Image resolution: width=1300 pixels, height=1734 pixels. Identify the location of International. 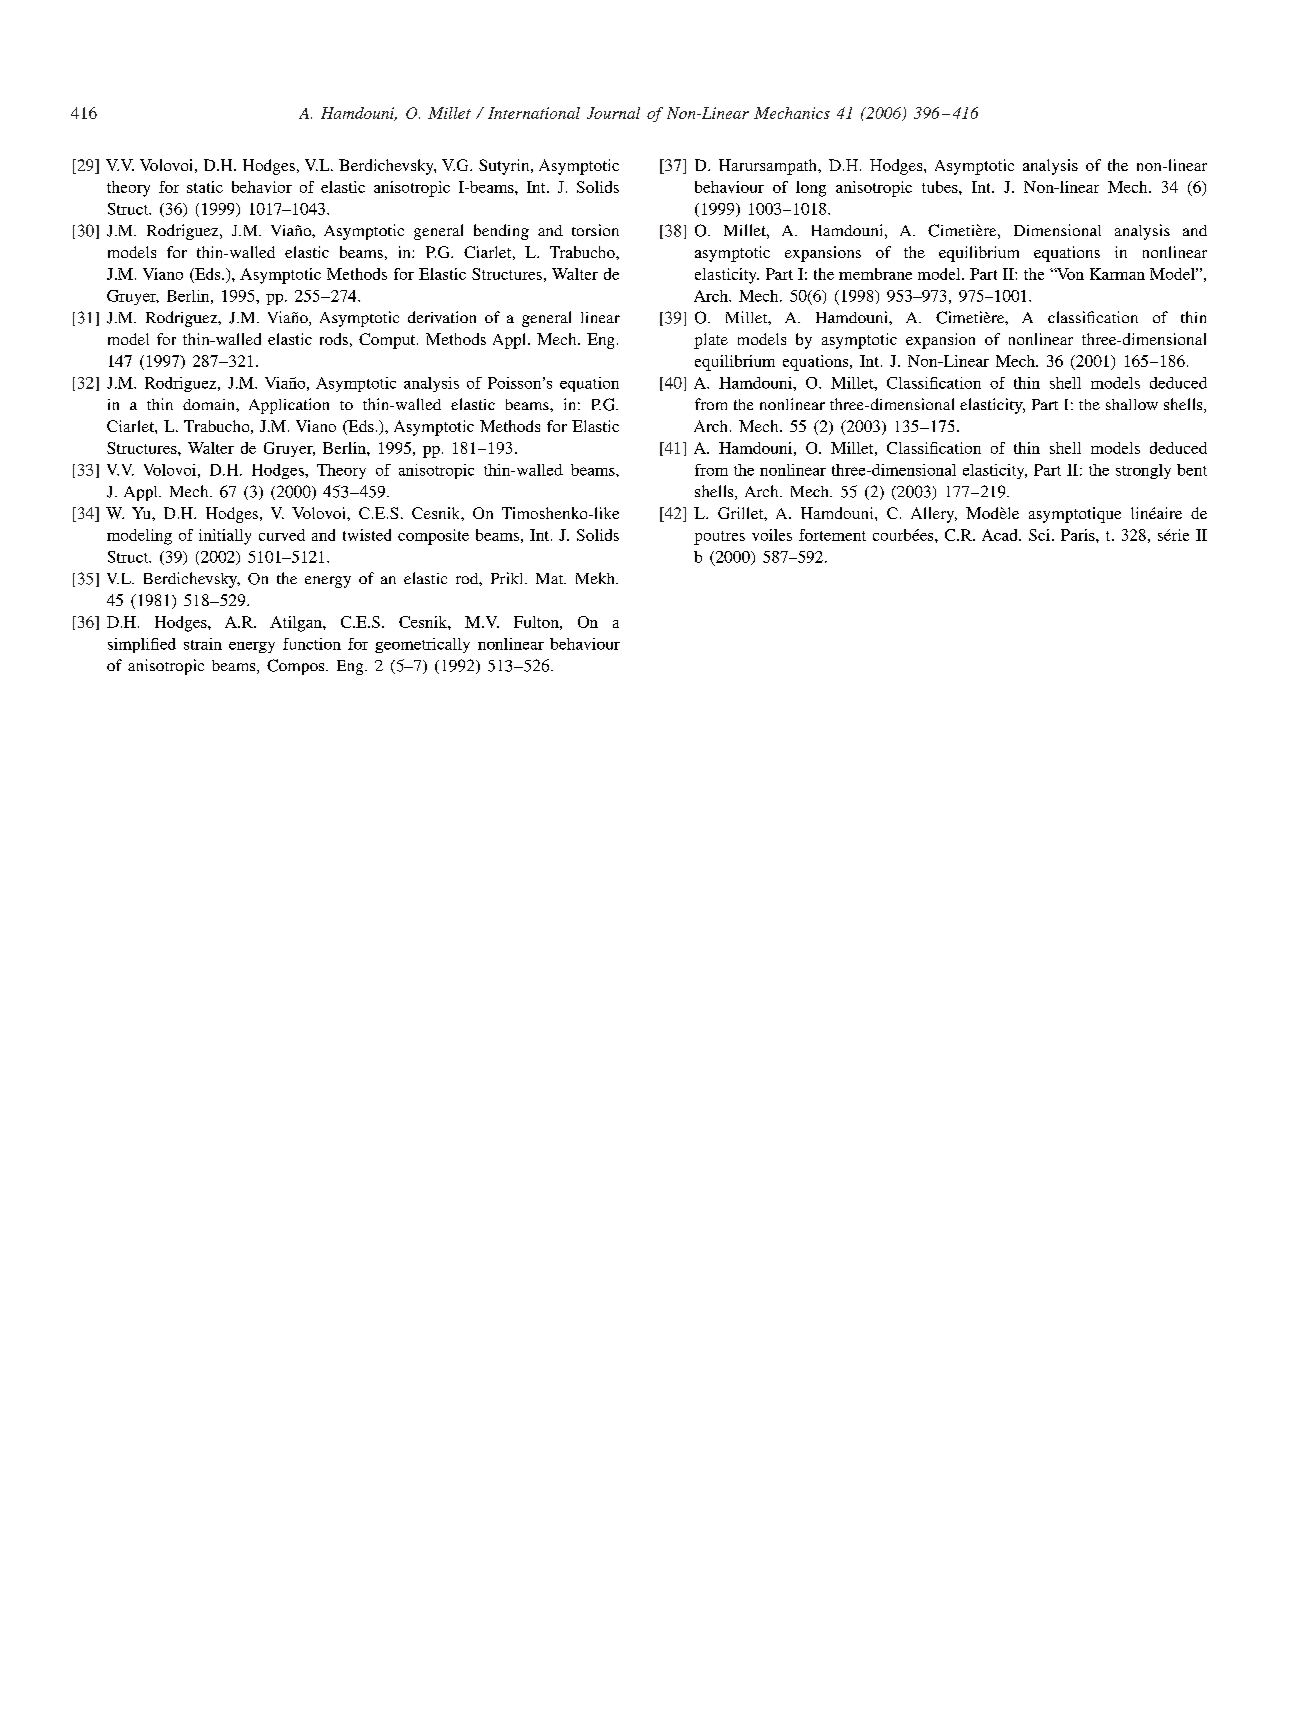
(534, 113).
